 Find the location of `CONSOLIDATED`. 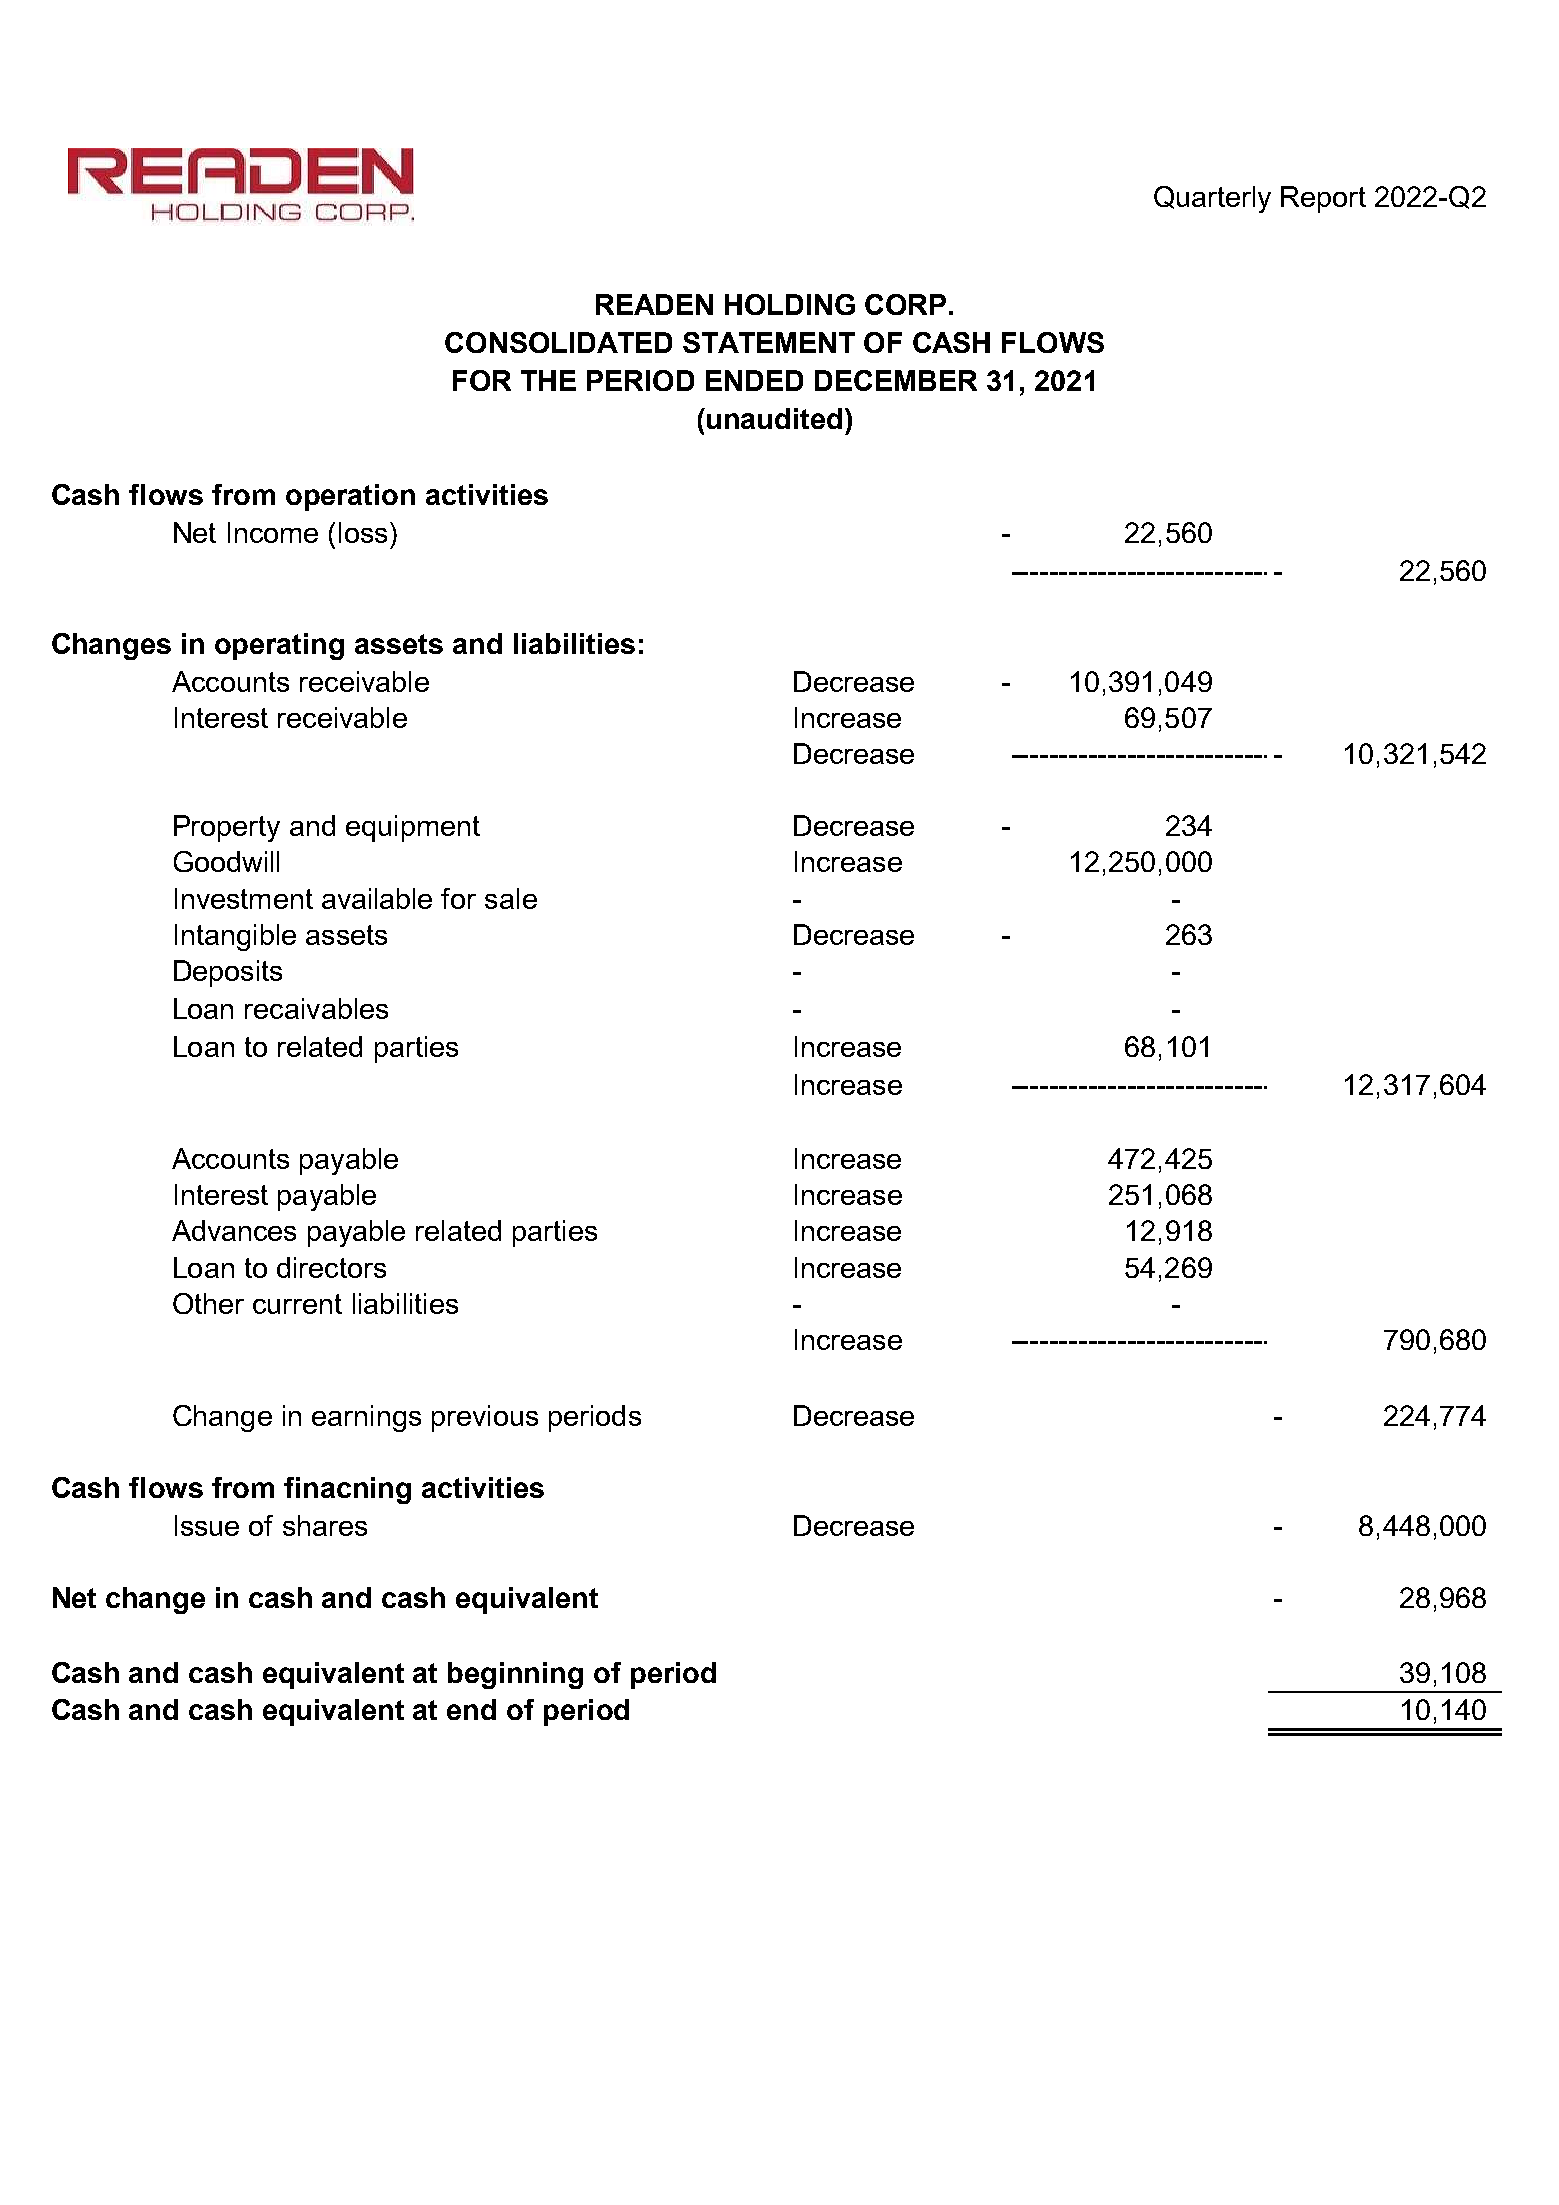

CONSOLIDATED is located at coordinates (558, 342).
